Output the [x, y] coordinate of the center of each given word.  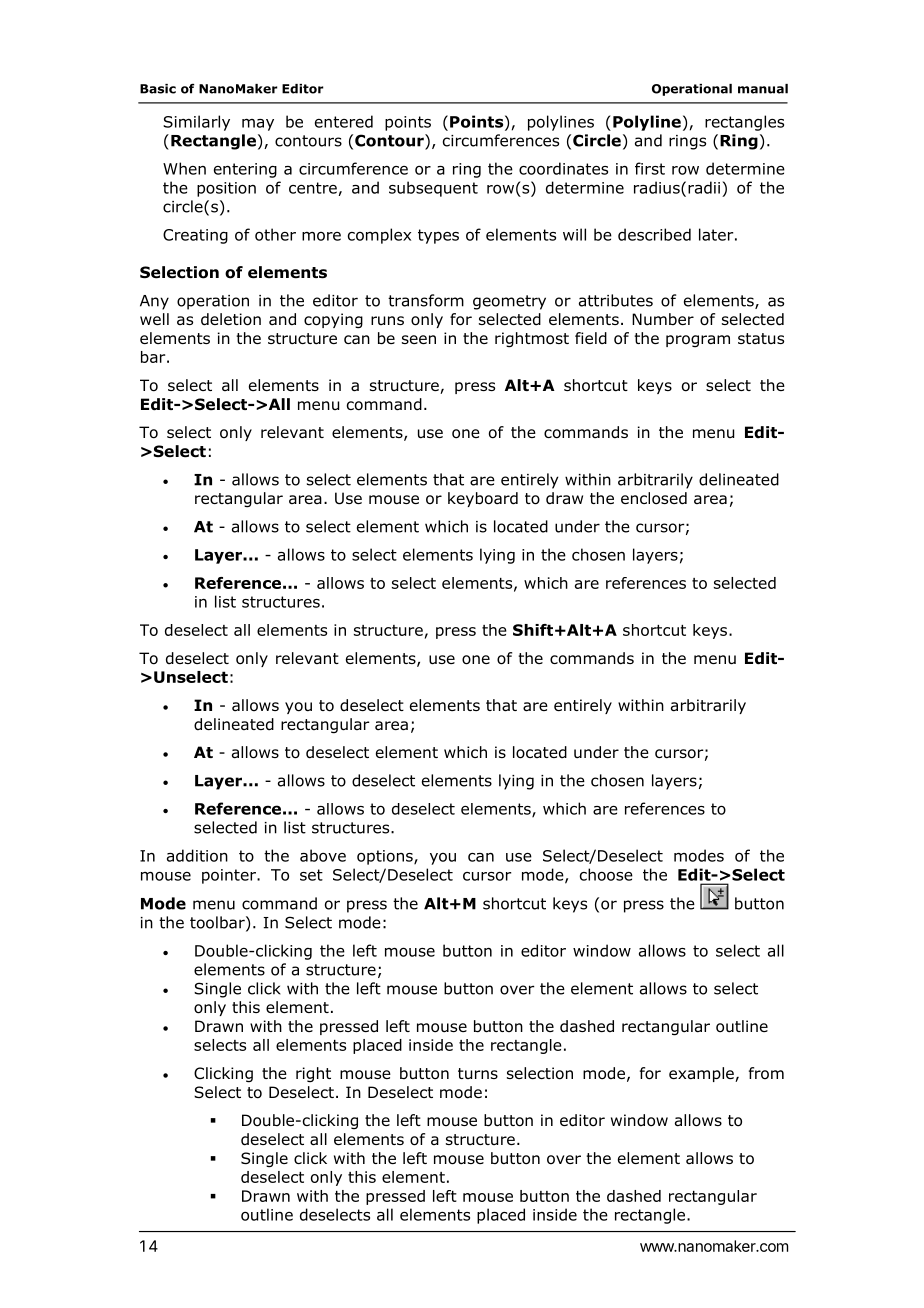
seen [419, 339]
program [698, 341]
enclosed [654, 498]
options [386, 857]
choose [606, 874]
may [258, 125]
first [650, 168]
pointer [230, 876]
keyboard [483, 499]
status [761, 338]
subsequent [433, 189]
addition [197, 855]
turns [478, 1073]
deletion [231, 319]
